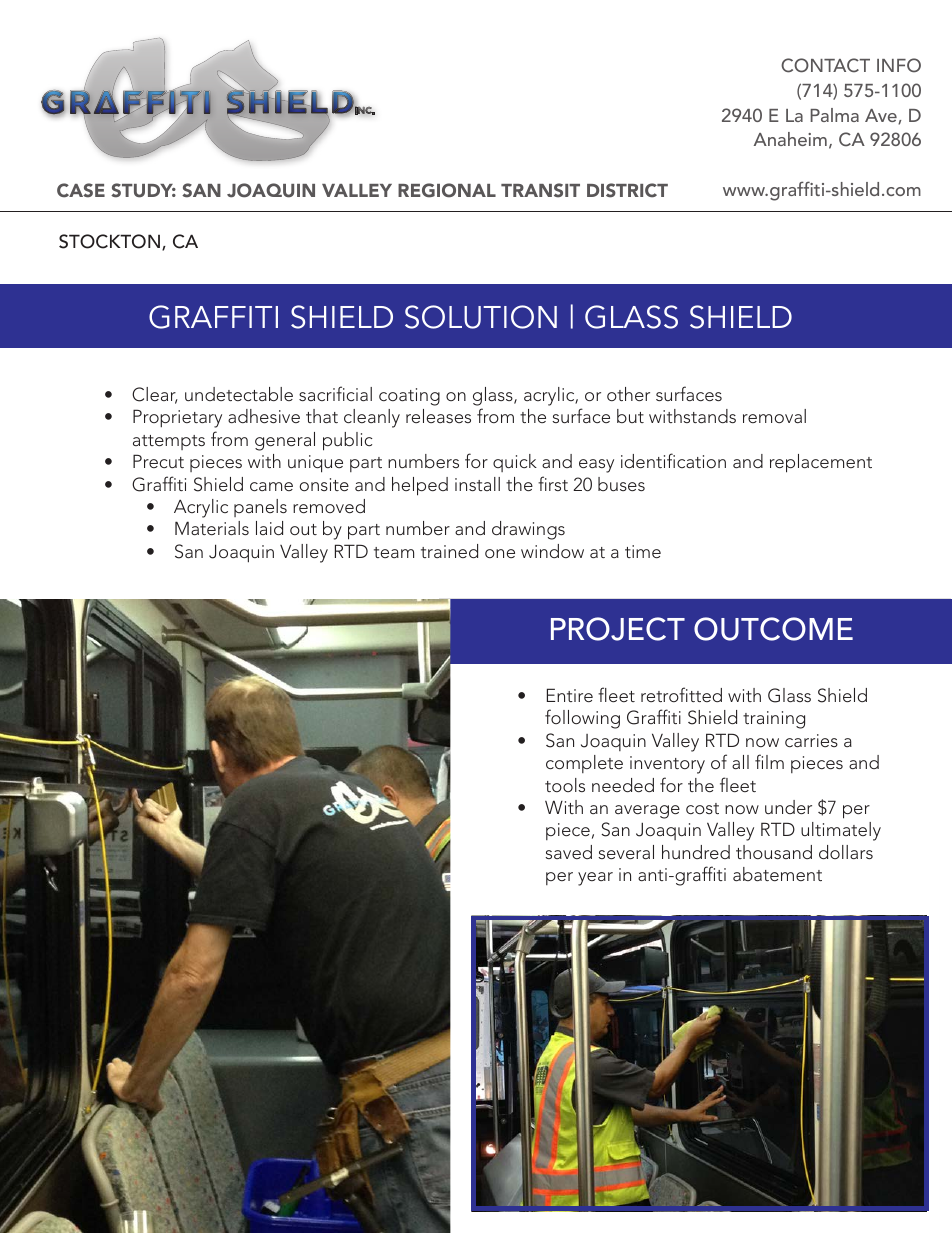 This screenshot has width=952, height=1233. Describe the element at coordinates (143, 190) in the screenshot. I see `STUDY` at that location.
